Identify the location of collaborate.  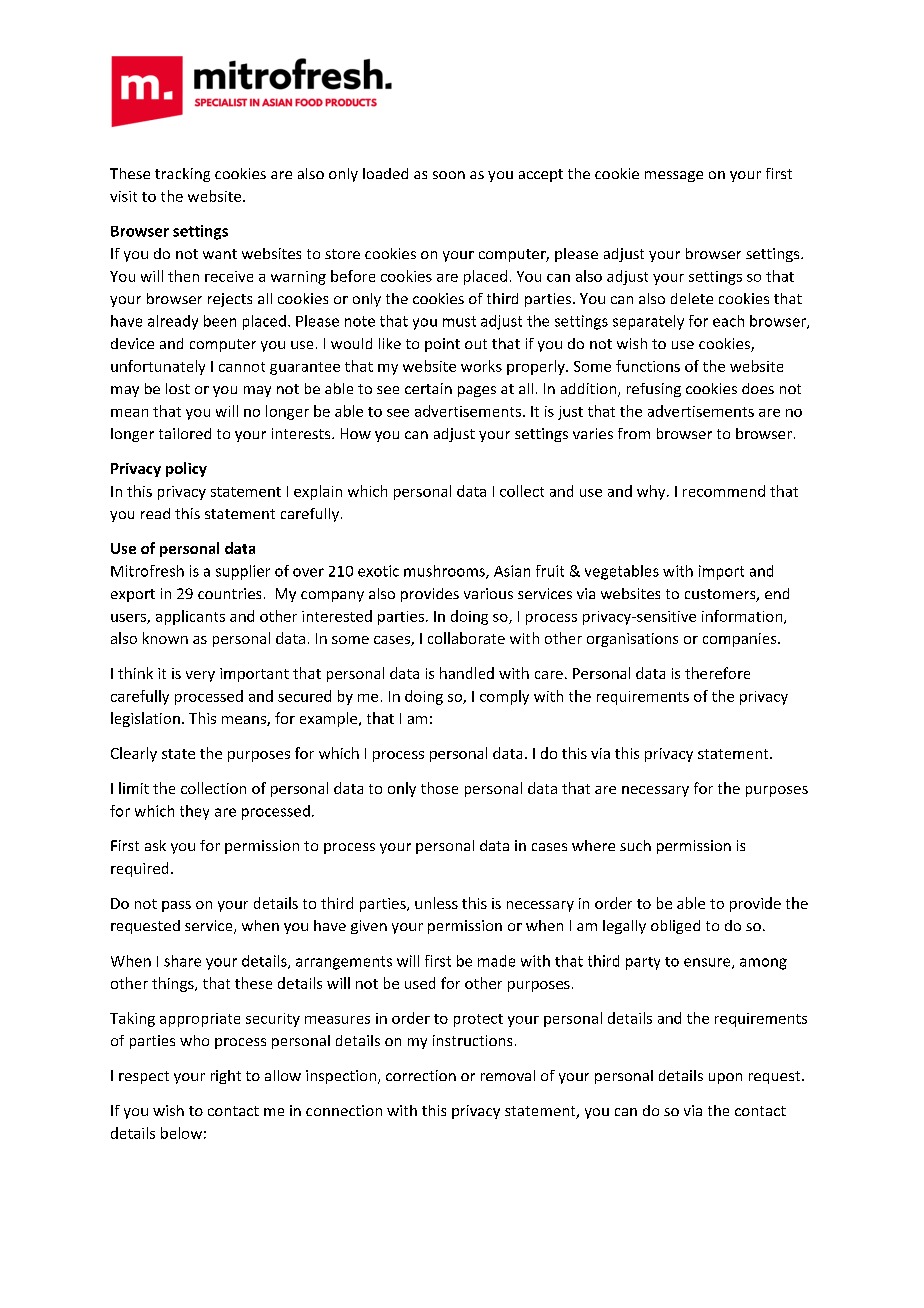
(466, 638).
